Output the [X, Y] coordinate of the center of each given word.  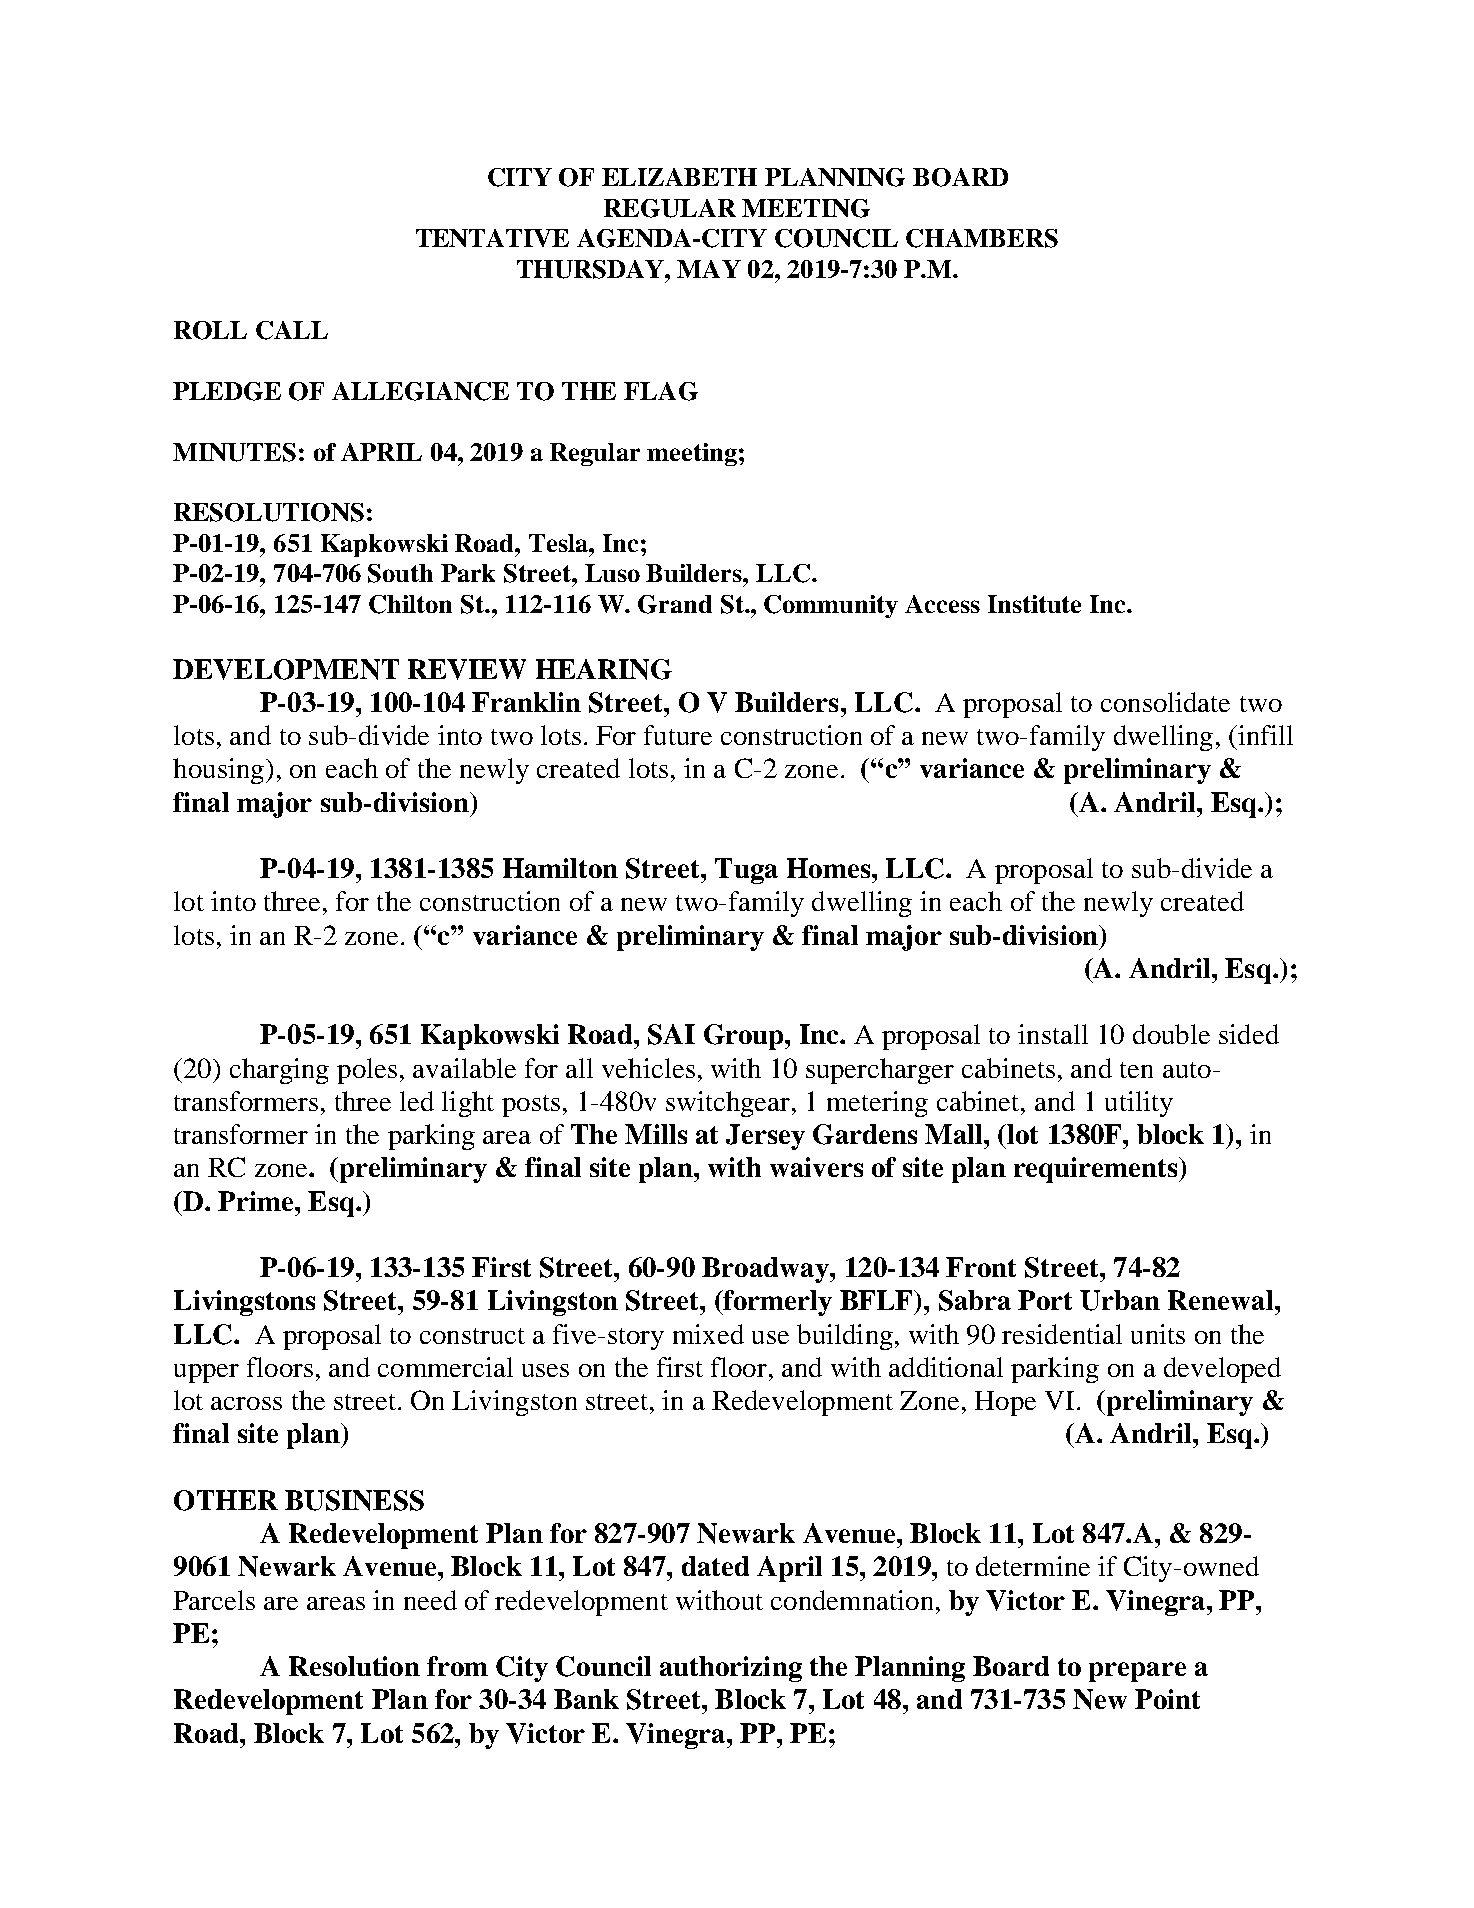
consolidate [1165, 702]
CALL [292, 330]
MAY [709, 269]
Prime [257, 1201]
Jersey [765, 1137]
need [430, 1600]
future [678, 735]
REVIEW [467, 669]
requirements [1097, 1170]
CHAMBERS [982, 238]
